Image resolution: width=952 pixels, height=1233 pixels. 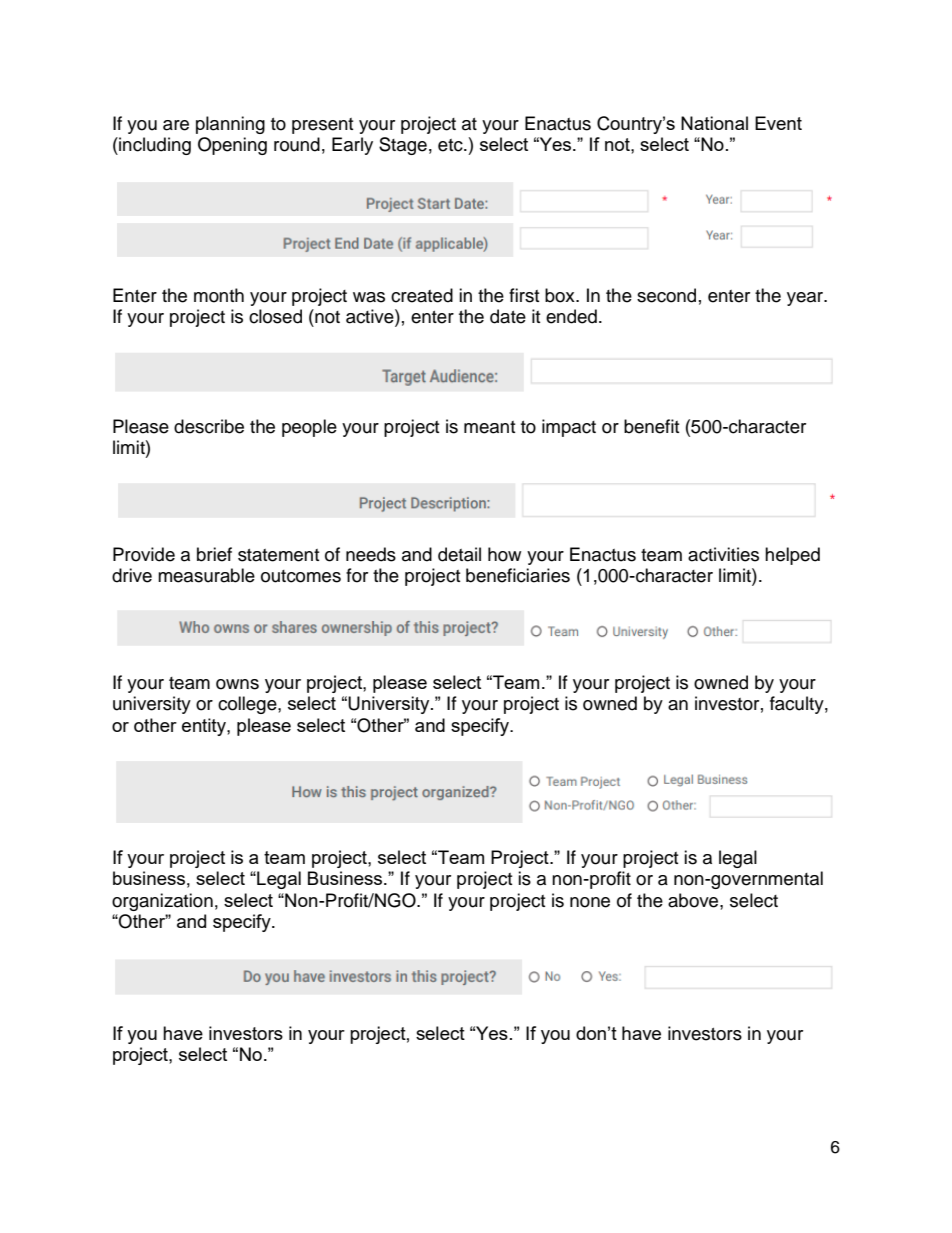 I want to click on none, so click(x=590, y=902).
